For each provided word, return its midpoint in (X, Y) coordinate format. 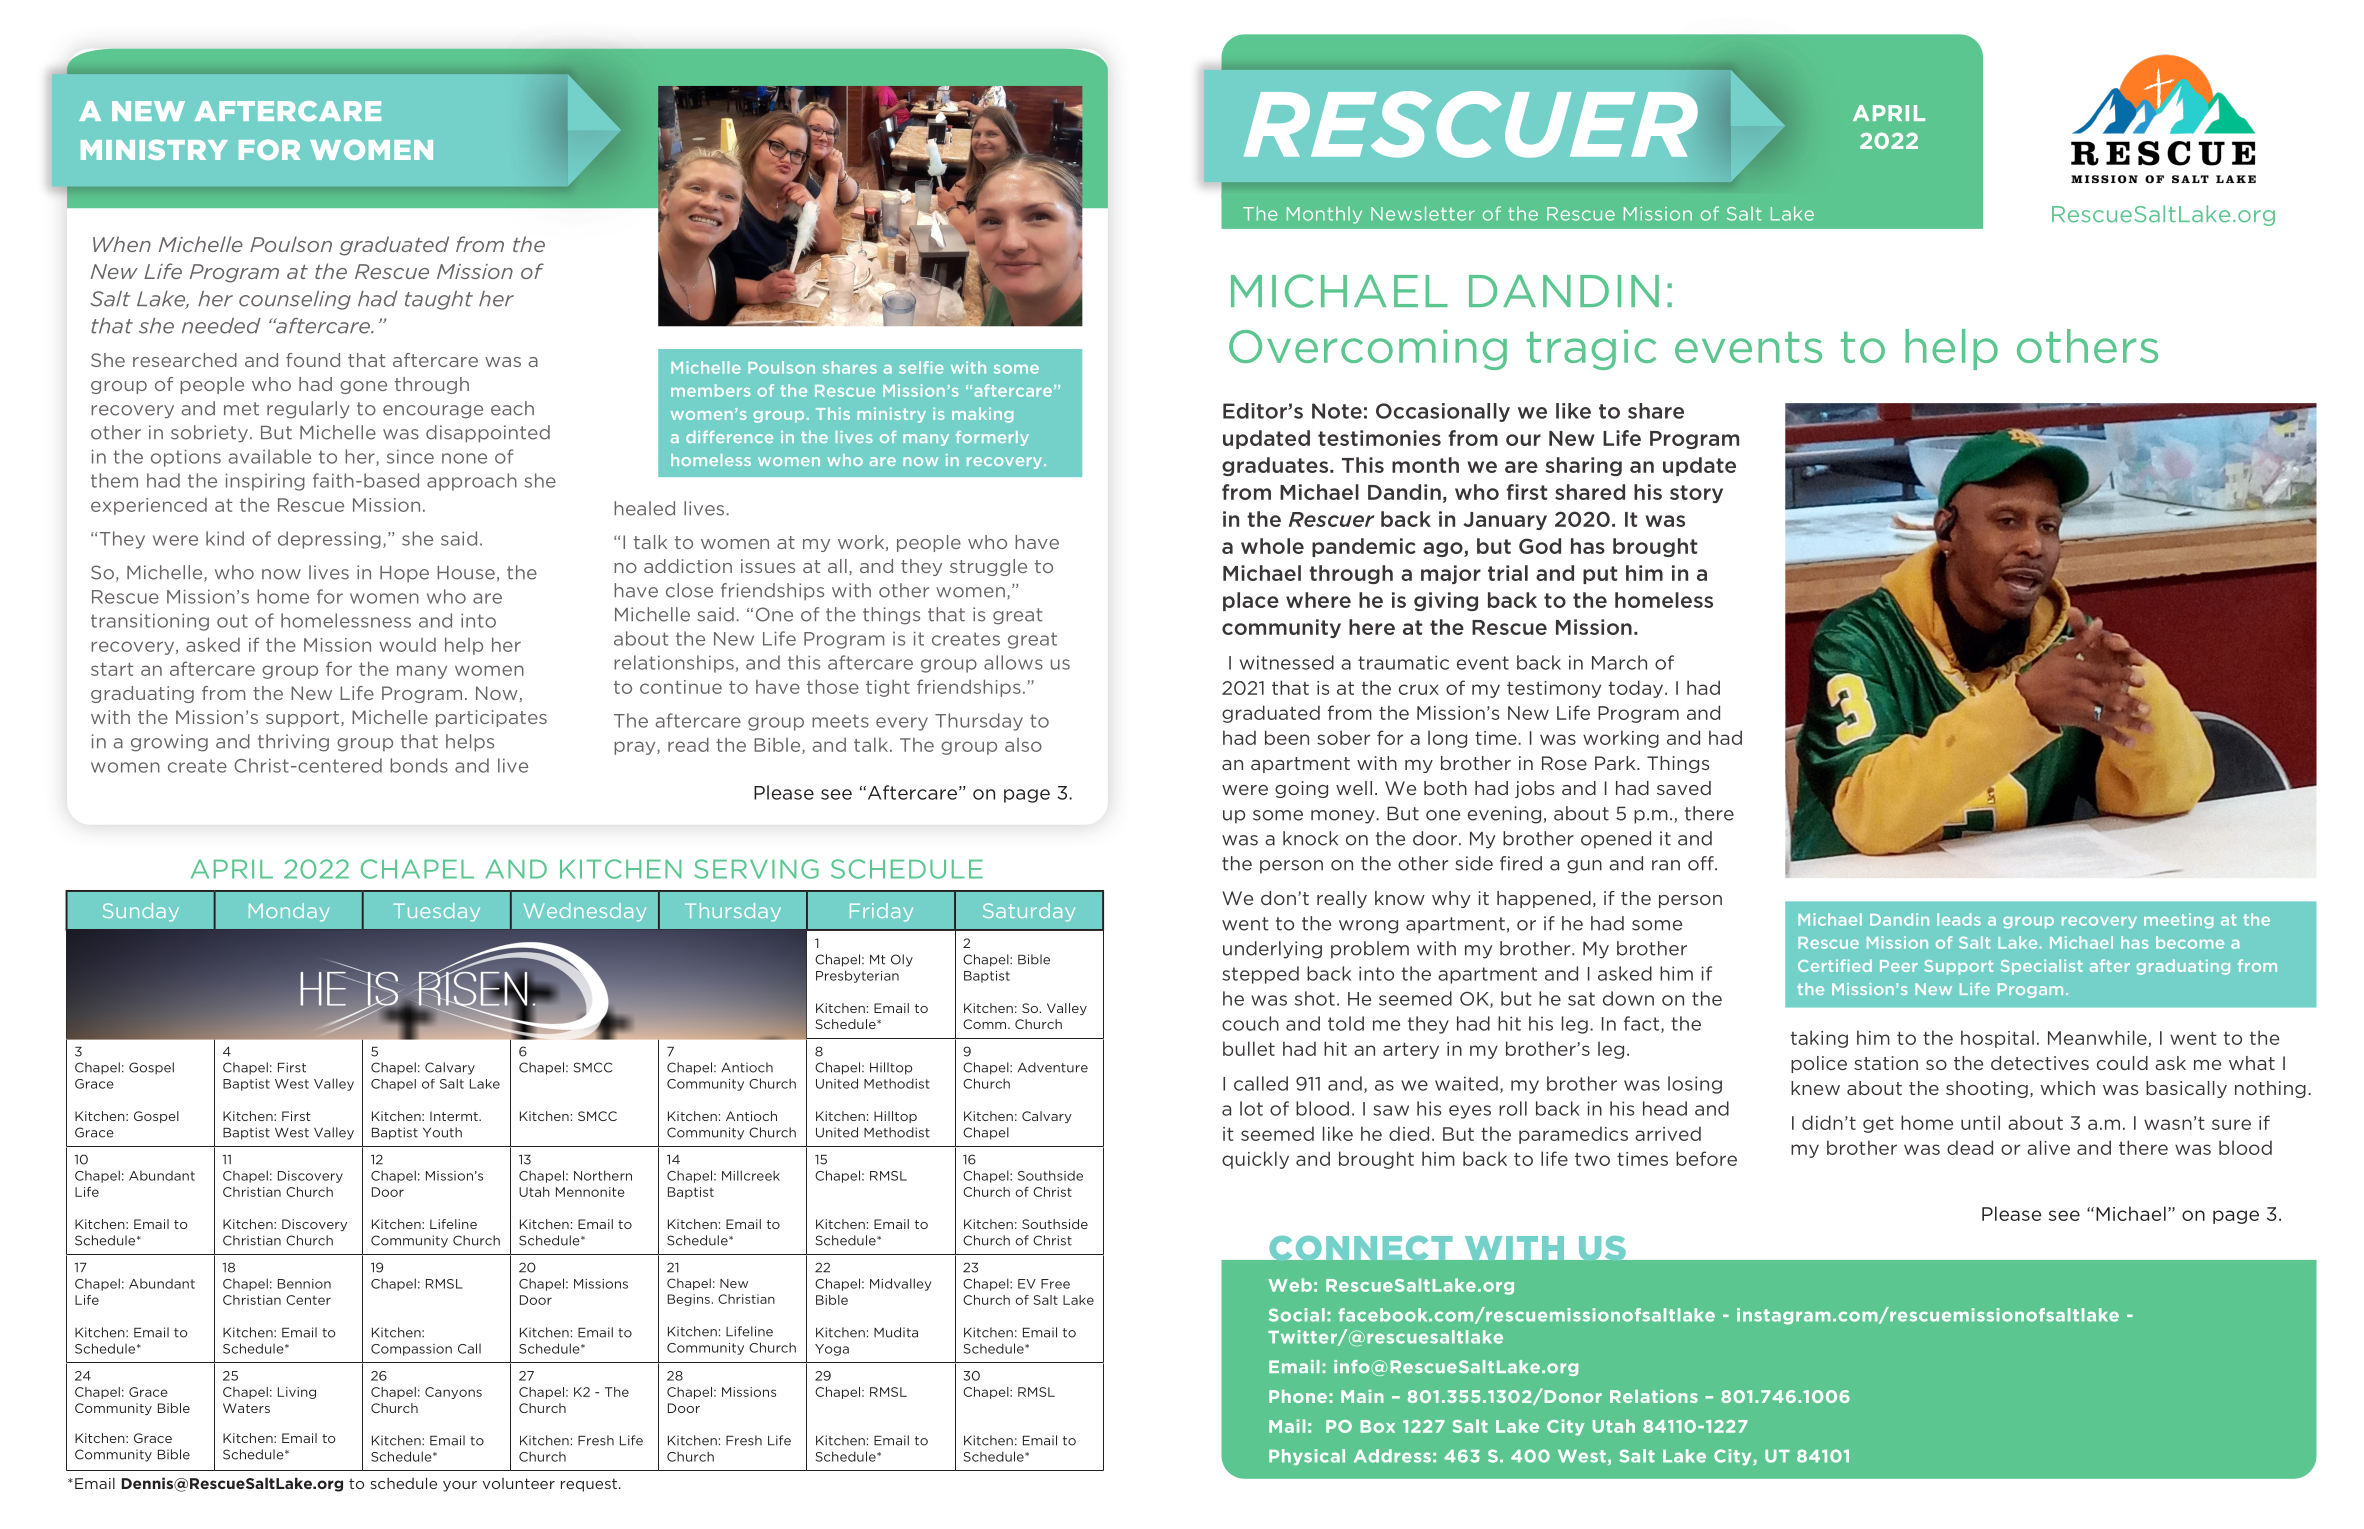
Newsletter (1423, 213)
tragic (1591, 350)
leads (1959, 919)
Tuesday (436, 912)
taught (439, 300)
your (460, 1486)
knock (1310, 838)
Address (1392, 1456)
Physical (1307, 1457)
